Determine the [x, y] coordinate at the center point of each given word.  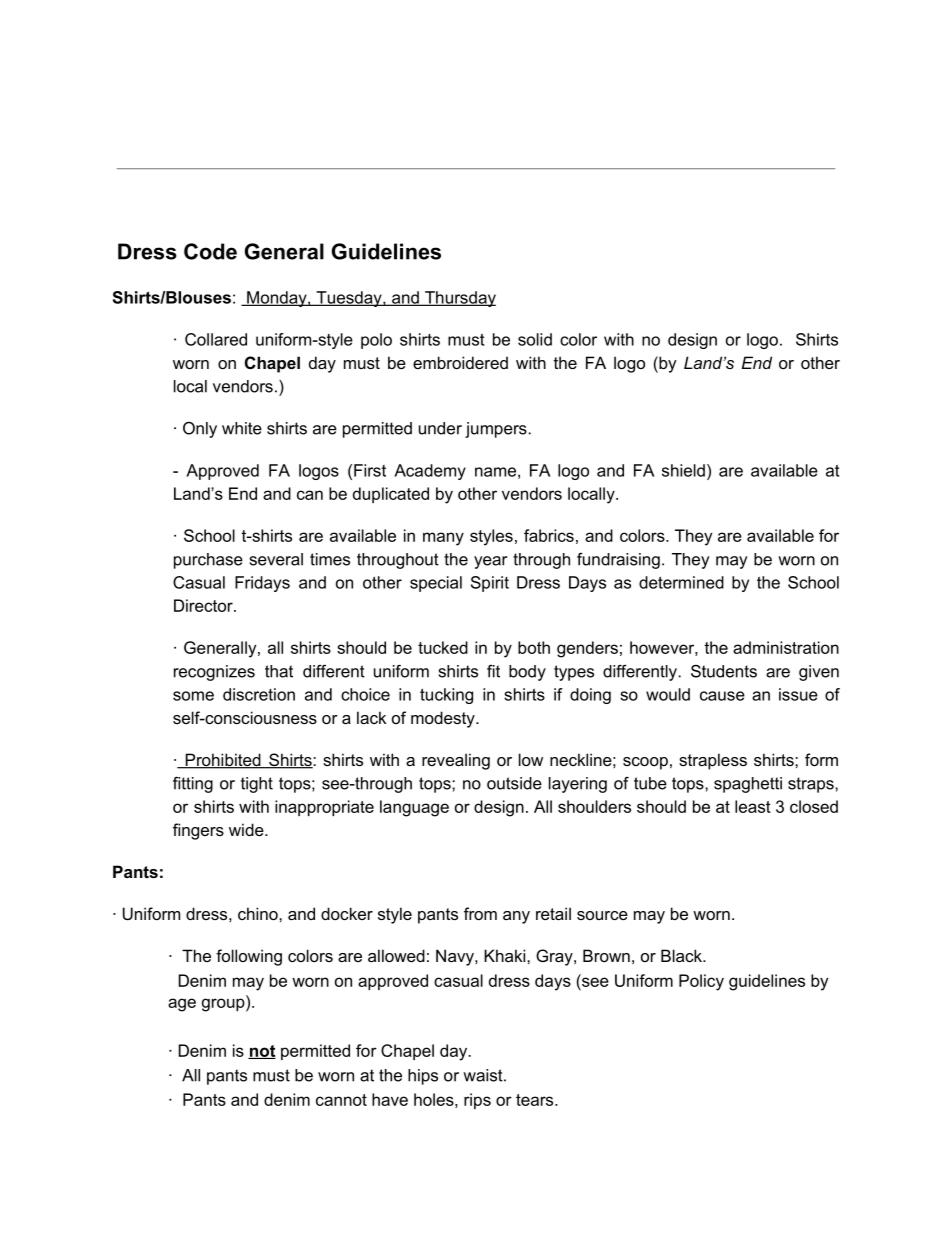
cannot [341, 1100]
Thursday [459, 299]
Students [724, 671]
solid [535, 339]
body [527, 673]
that [279, 671]
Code [210, 251]
